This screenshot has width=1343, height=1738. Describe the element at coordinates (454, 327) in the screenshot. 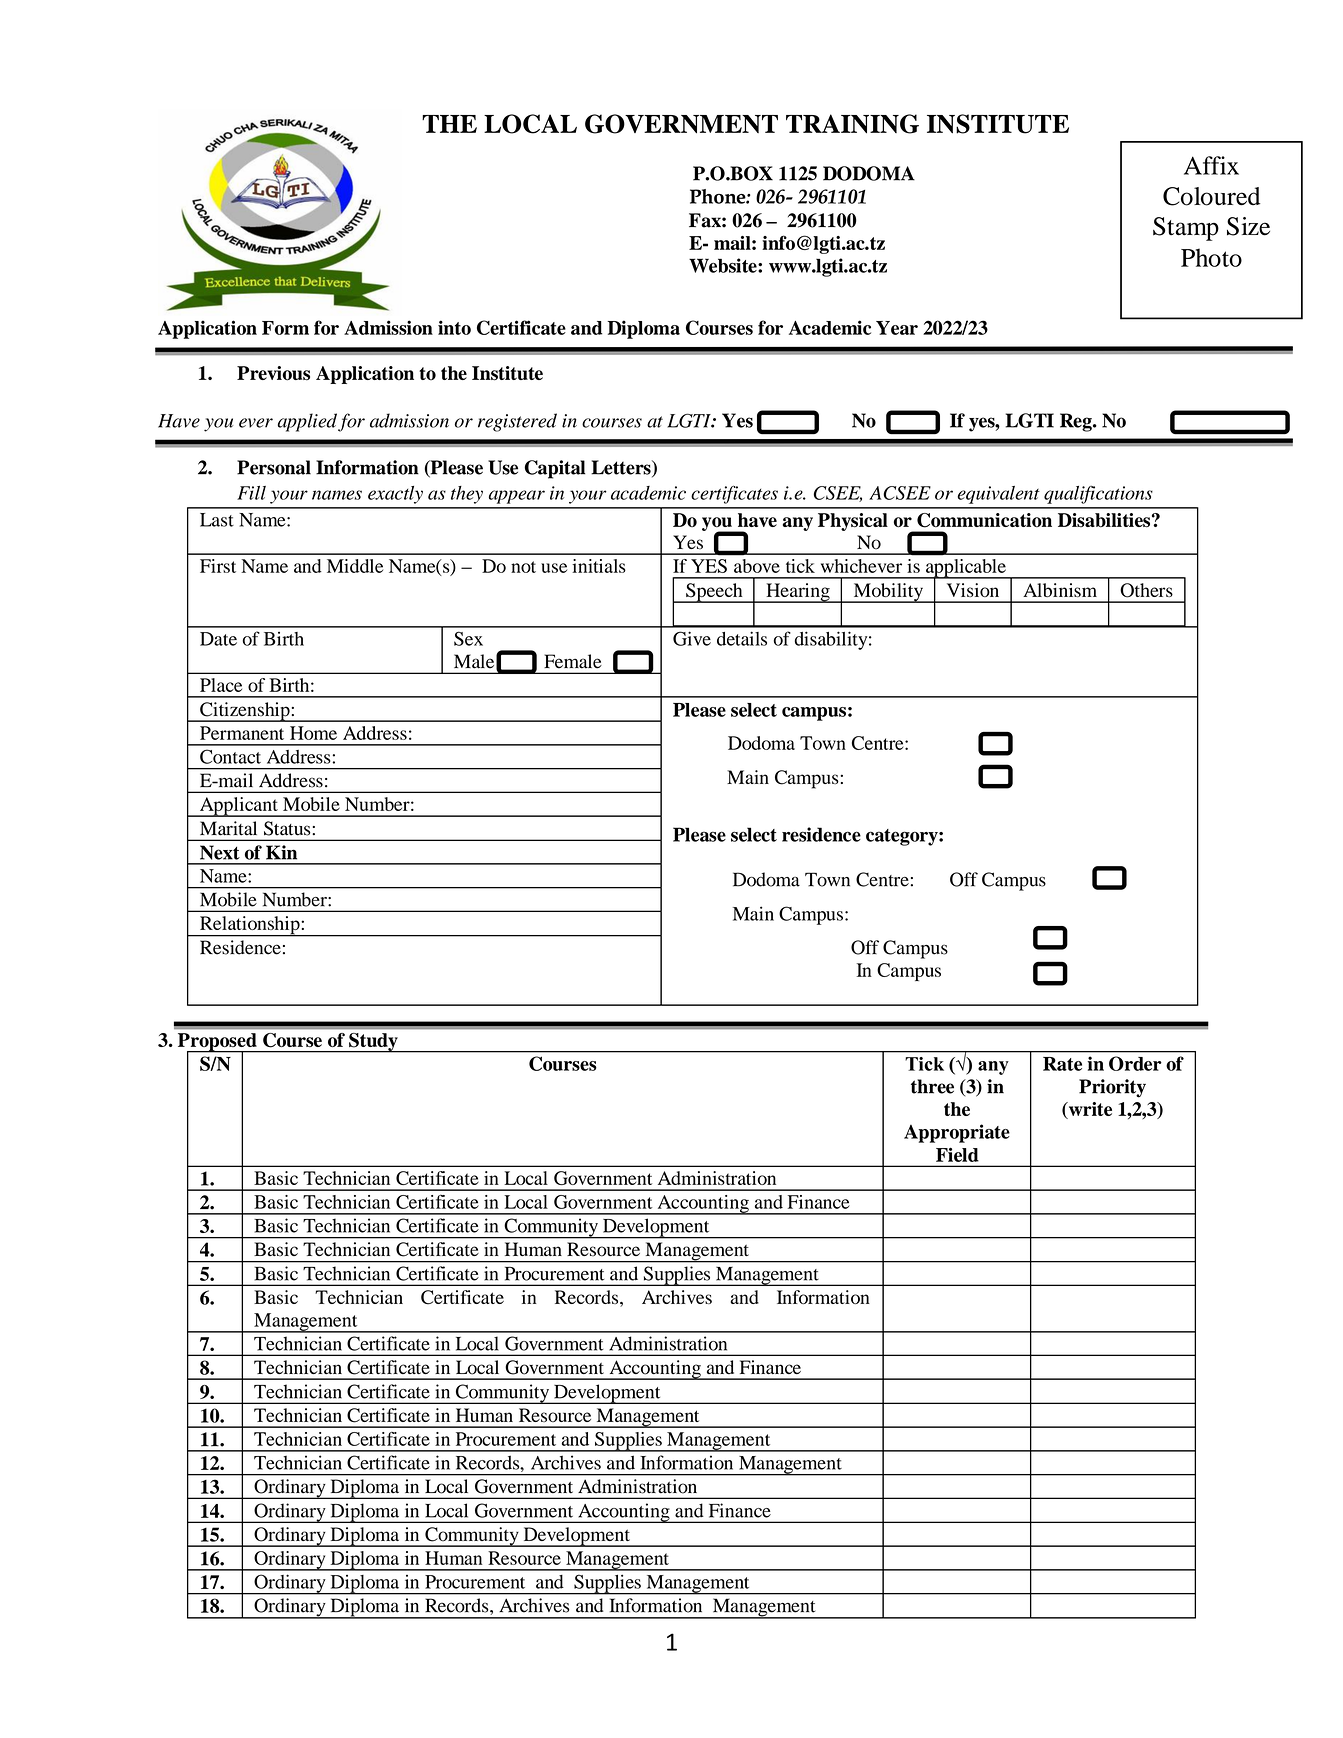

I see `into` at that location.
